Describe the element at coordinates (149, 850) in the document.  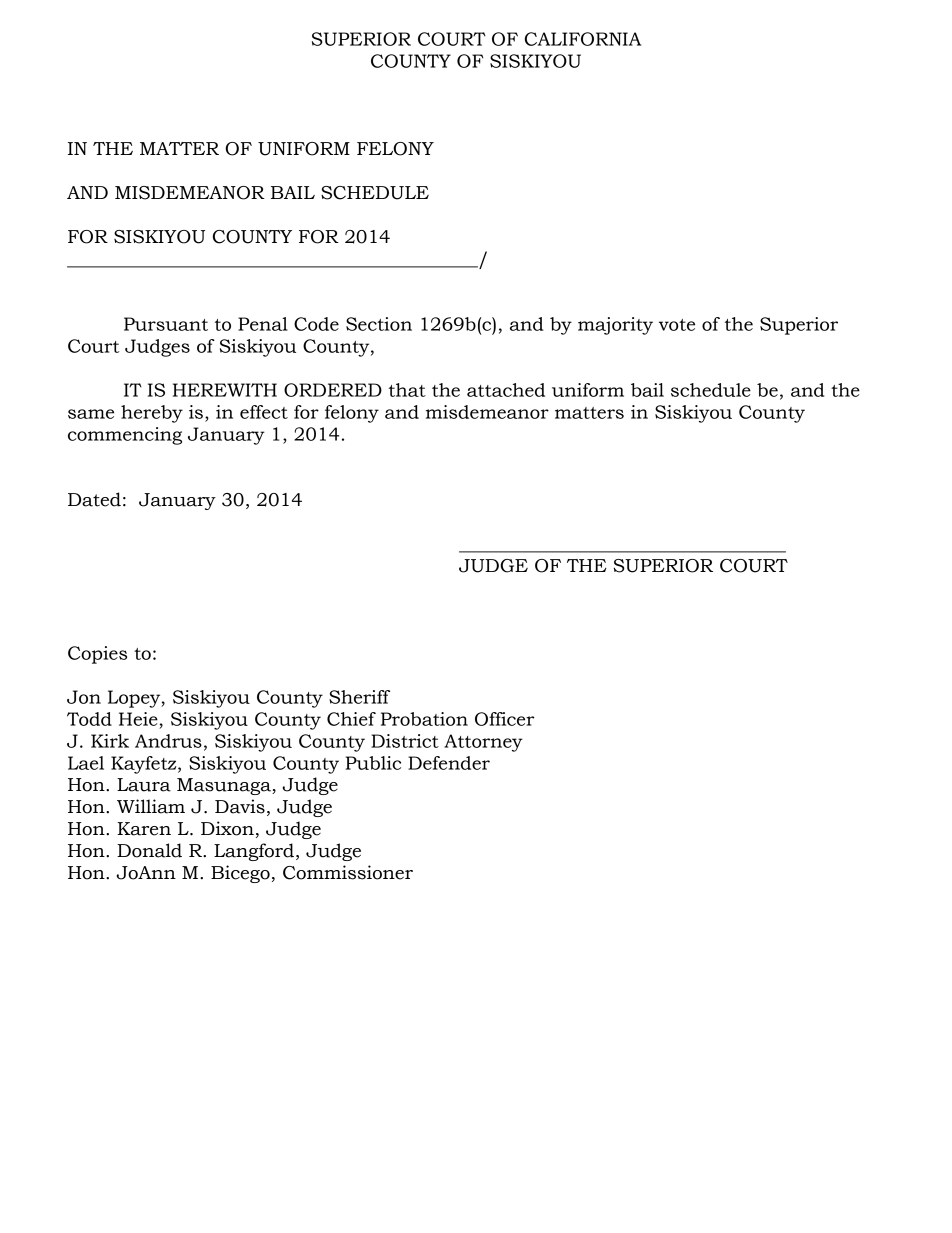
I see `Donald` at that location.
